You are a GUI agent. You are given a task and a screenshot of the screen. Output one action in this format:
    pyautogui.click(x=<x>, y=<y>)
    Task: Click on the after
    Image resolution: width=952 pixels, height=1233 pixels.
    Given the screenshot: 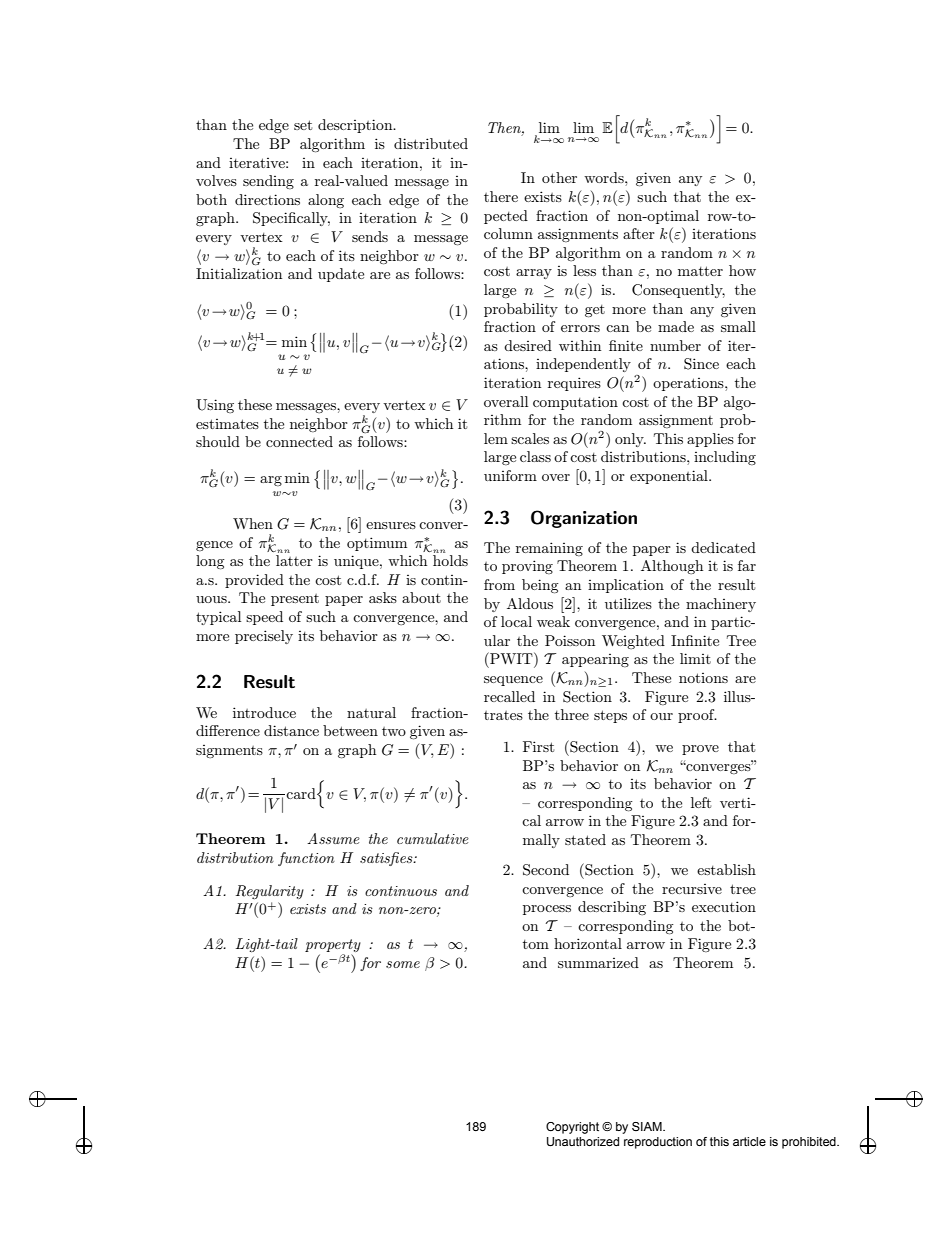 What is the action you would take?
    pyautogui.click(x=639, y=233)
